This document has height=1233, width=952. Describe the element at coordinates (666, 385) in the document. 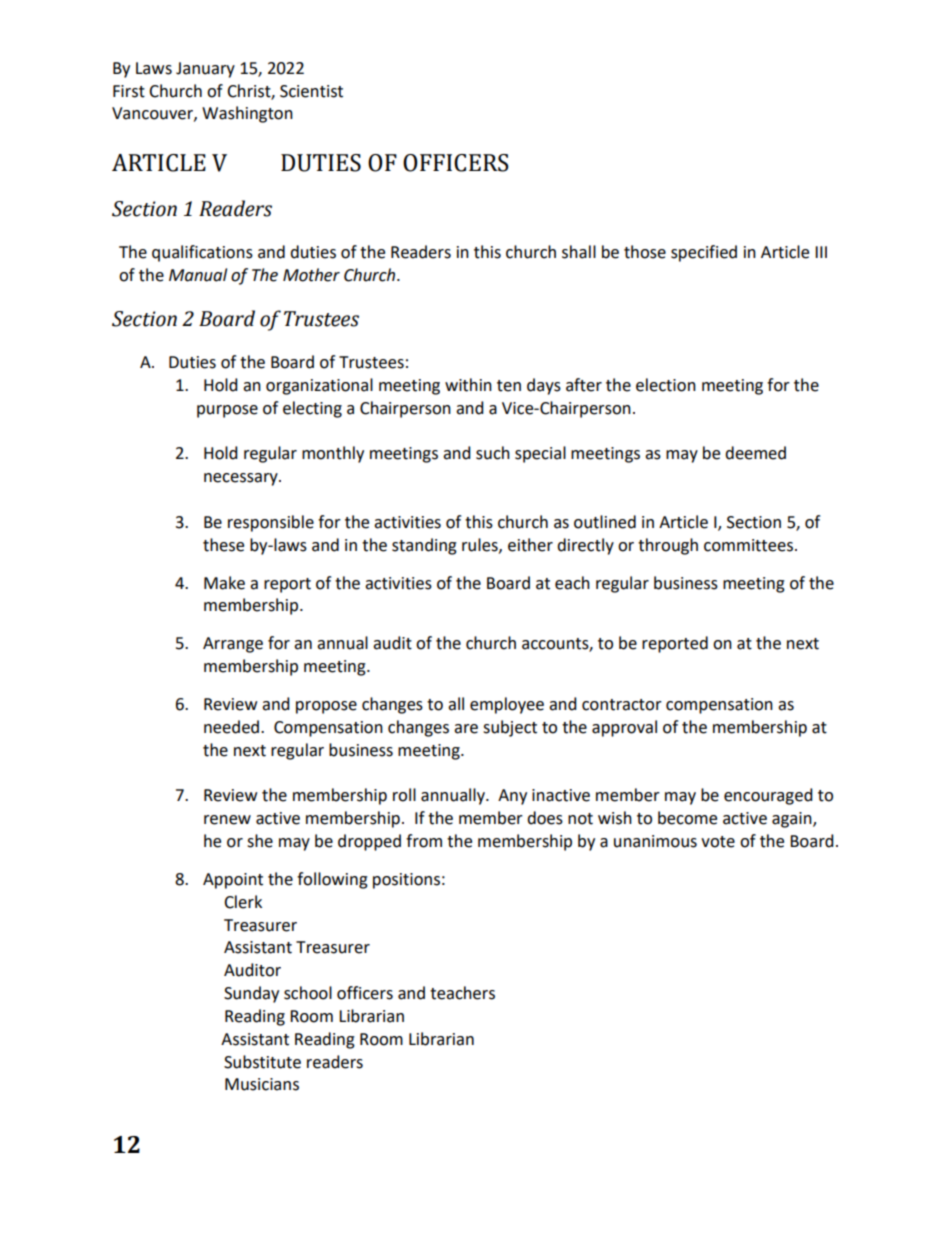

I see `election` at that location.
